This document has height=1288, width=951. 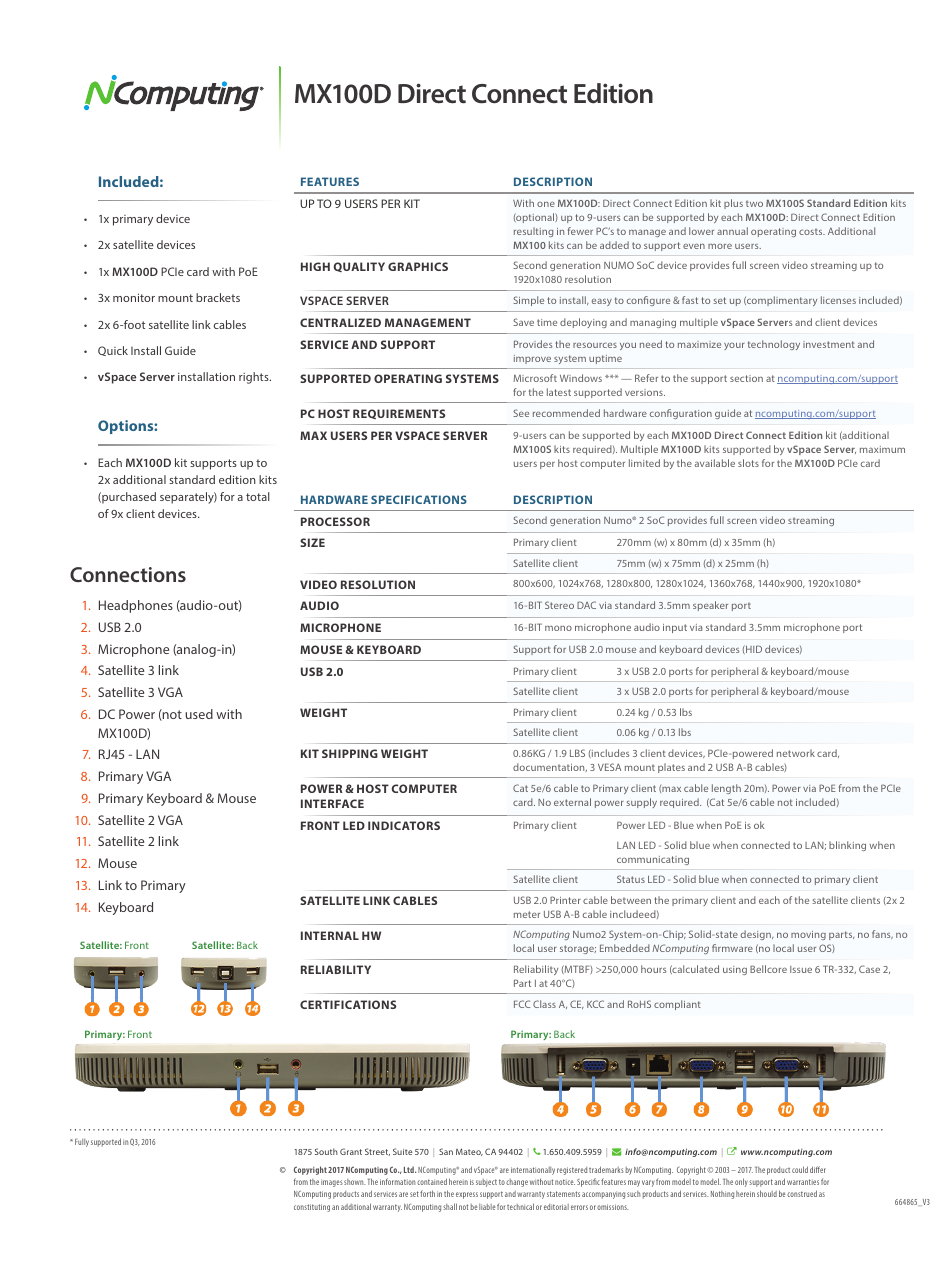 I want to click on costs, so click(x=812, y=231).
